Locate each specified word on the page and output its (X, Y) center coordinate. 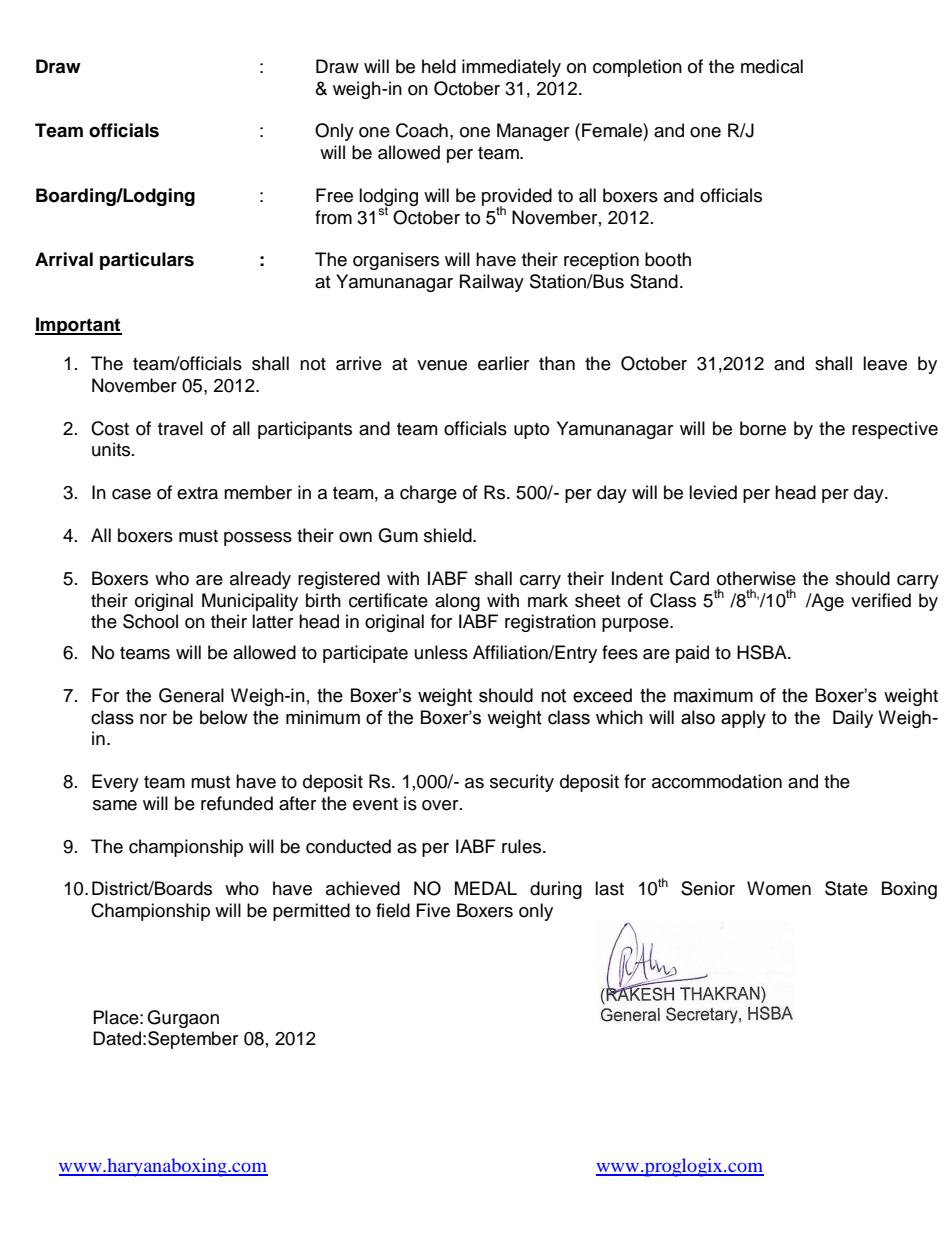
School (150, 621)
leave (885, 363)
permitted (311, 912)
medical (772, 66)
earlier (503, 363)
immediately (511, 68)
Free (334, 195)
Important (78, 326)
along (457, 602)
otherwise (756, 578)
